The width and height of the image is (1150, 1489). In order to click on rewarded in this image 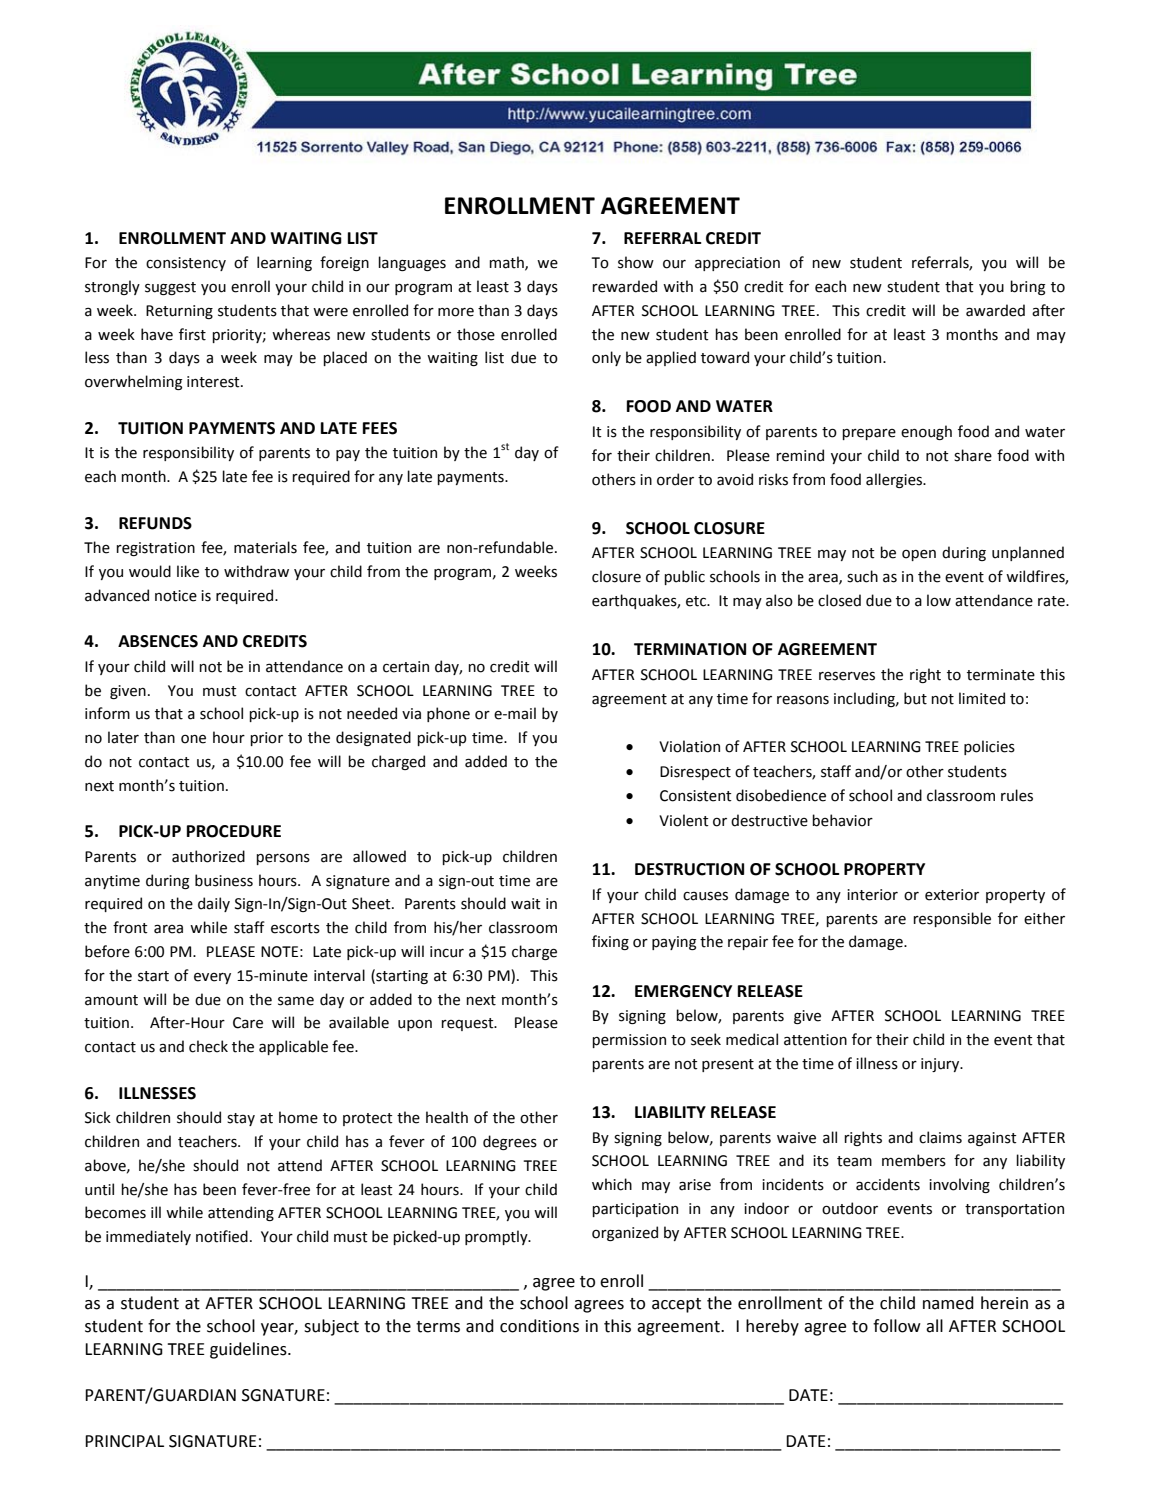, I will do `click(624, 286)`.
